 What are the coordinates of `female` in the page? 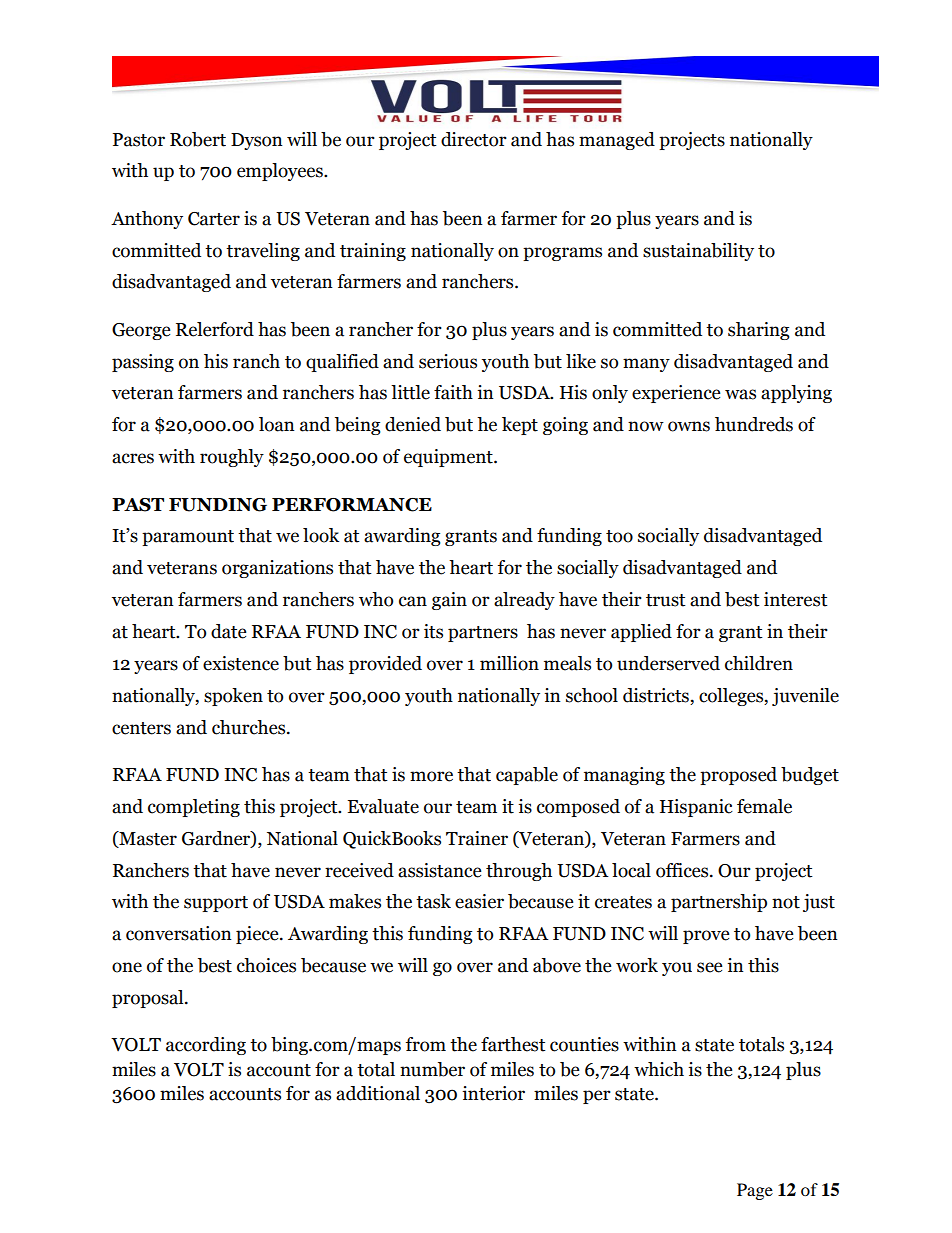 It's located at (764, 806).
